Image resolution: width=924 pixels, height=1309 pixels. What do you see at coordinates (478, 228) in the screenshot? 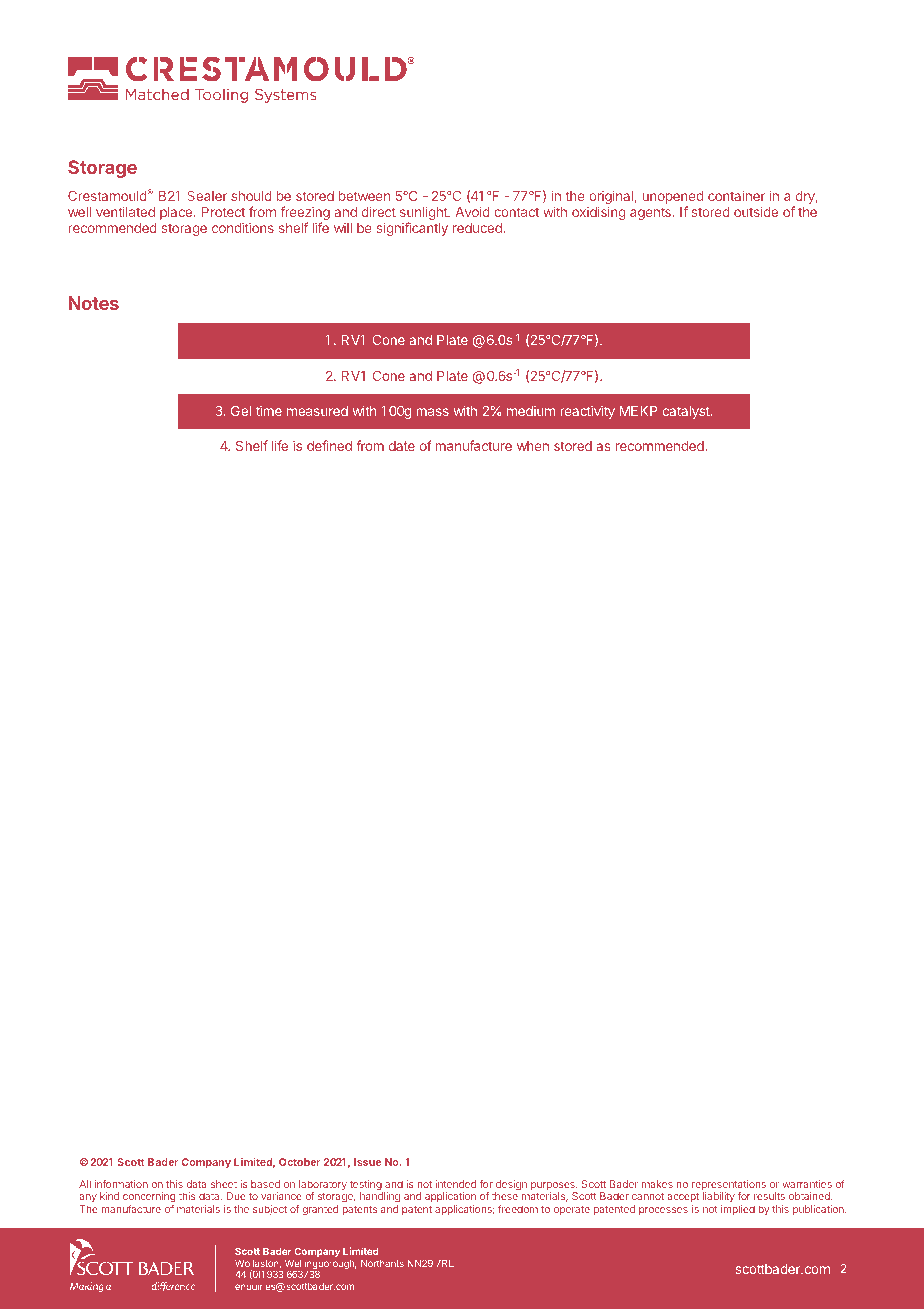
I see `reduced` at bounding box center [478, 228].
